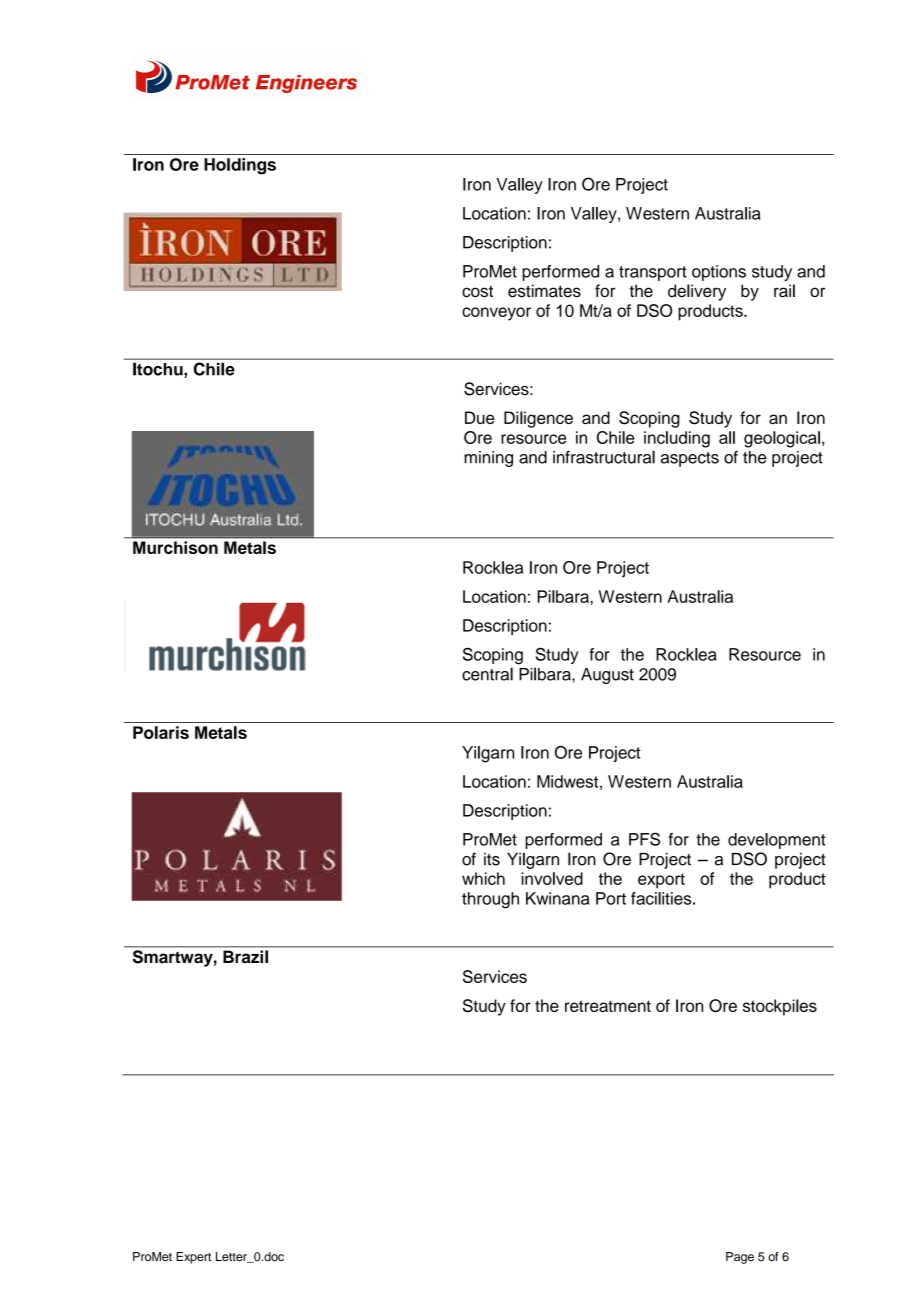 This document has height=1308, width=924. What do you see at coordinates (492, 859) in the document?
I see `its` at bounding box center [492, 859].
